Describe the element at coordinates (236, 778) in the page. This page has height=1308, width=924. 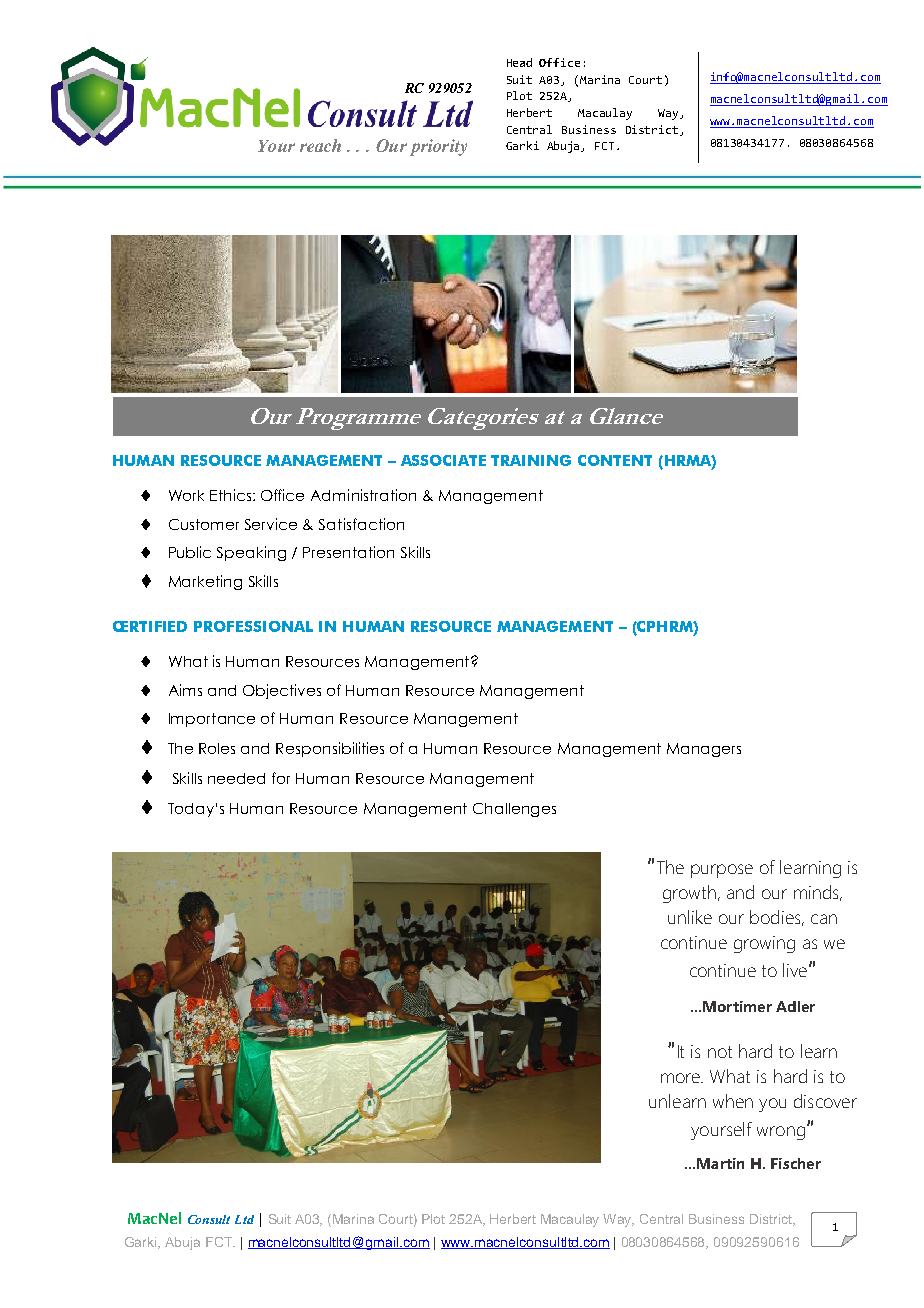
I see `needed` at that location.
